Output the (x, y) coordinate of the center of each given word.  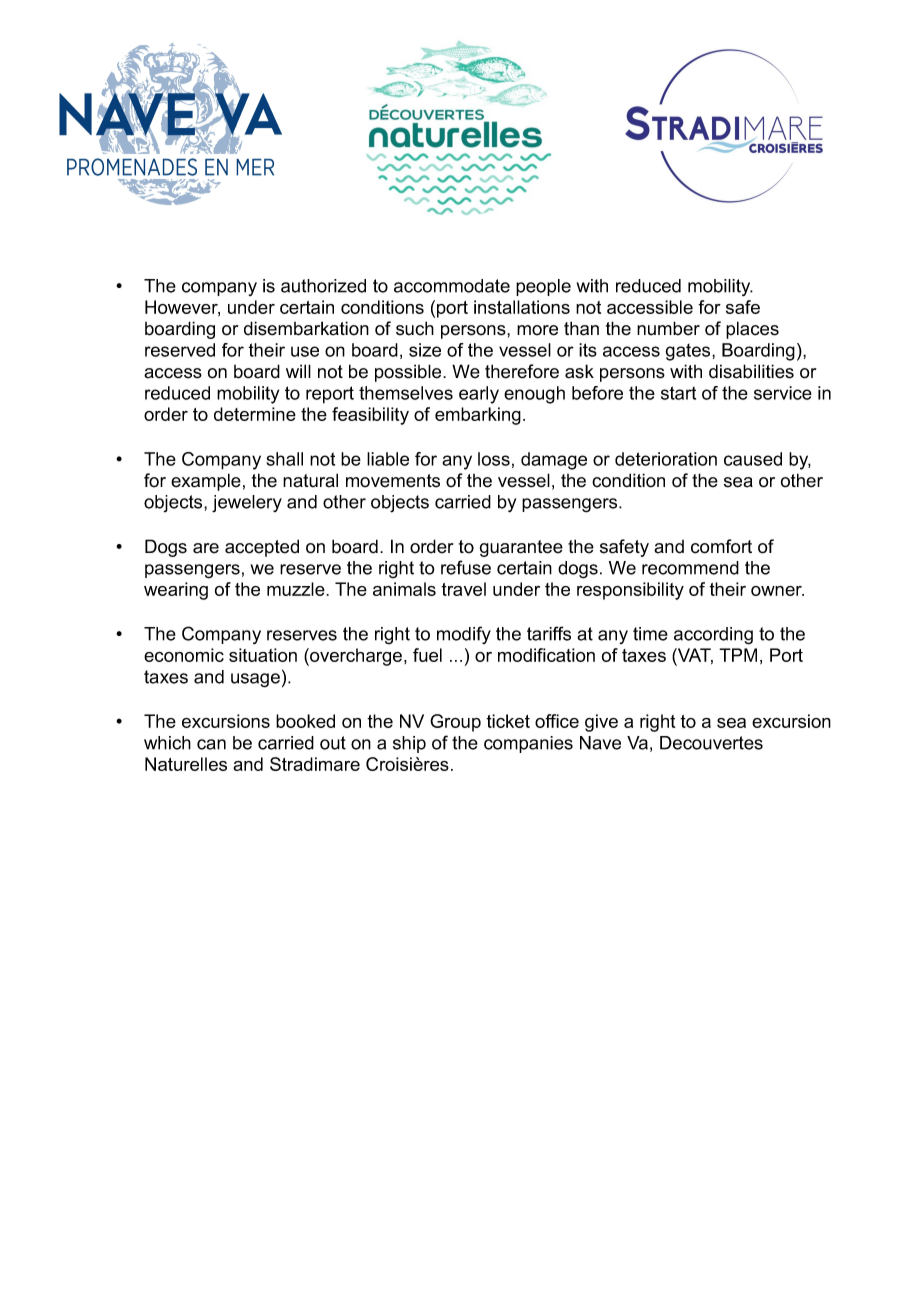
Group (455, 723)
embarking (478, 416)
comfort (721, 546)
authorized (323, 286)
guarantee (521, 548)
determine (255, 414)
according (713, 636)
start (678, 393)
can (211, 744)
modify (464, 635)
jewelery (247, 504)
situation (263, 655)
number (668, 328)
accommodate (452, 286)
